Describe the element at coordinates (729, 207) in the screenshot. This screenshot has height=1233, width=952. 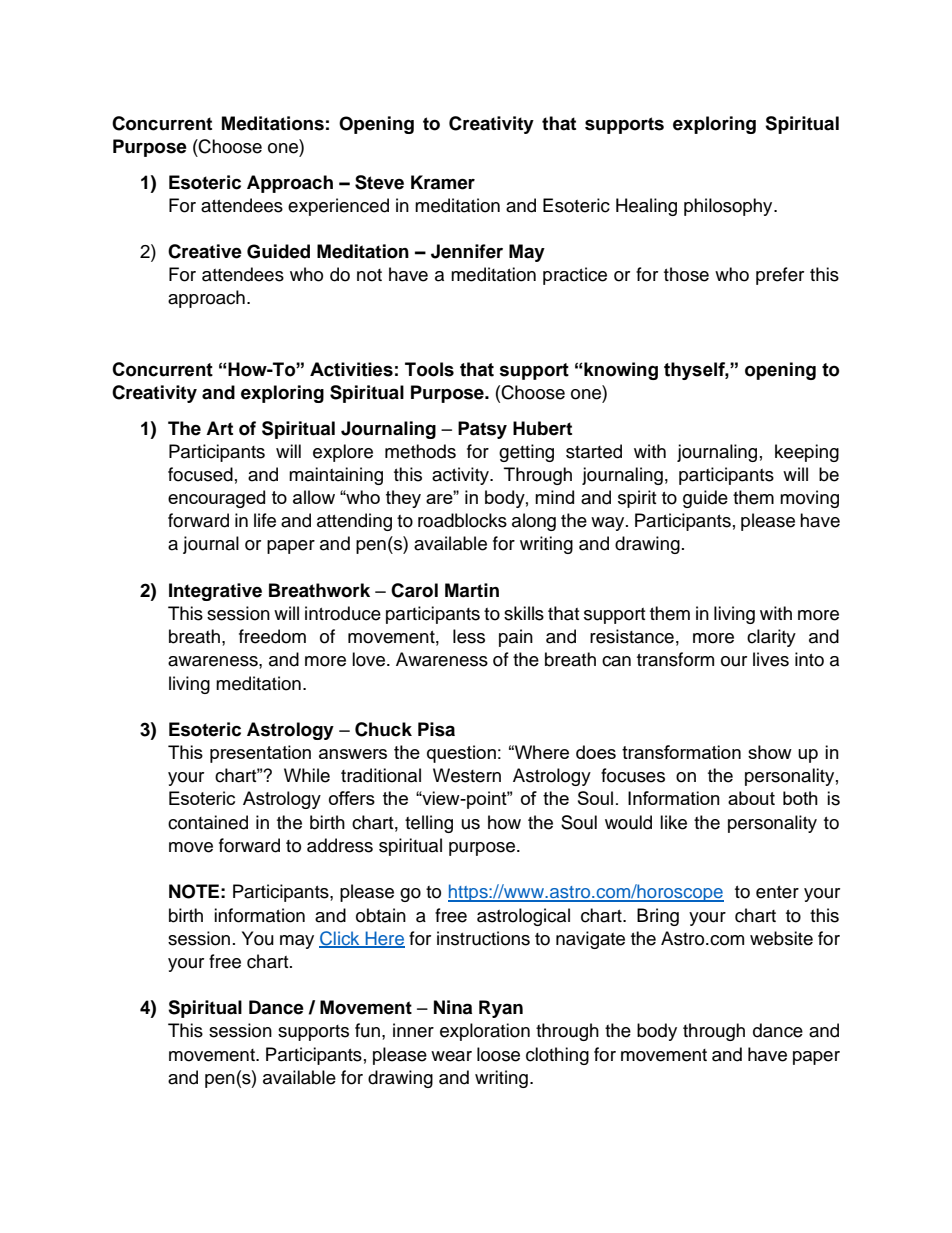
I see `philosophy` at that location.
